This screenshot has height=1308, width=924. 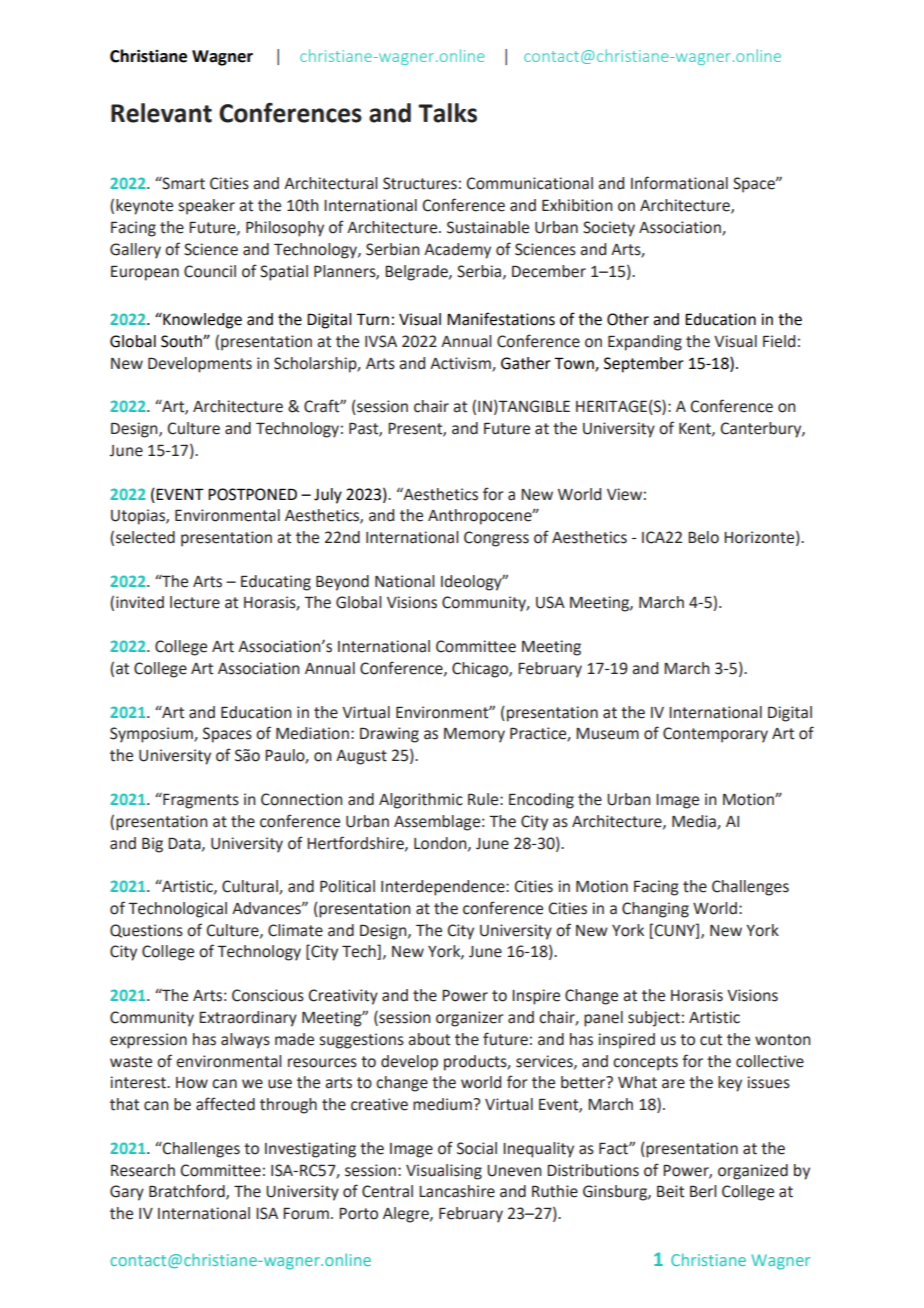 What do you see at coordinates (182, 341) in the screenshot?
I see `South` at bounding box center [182, 341].
